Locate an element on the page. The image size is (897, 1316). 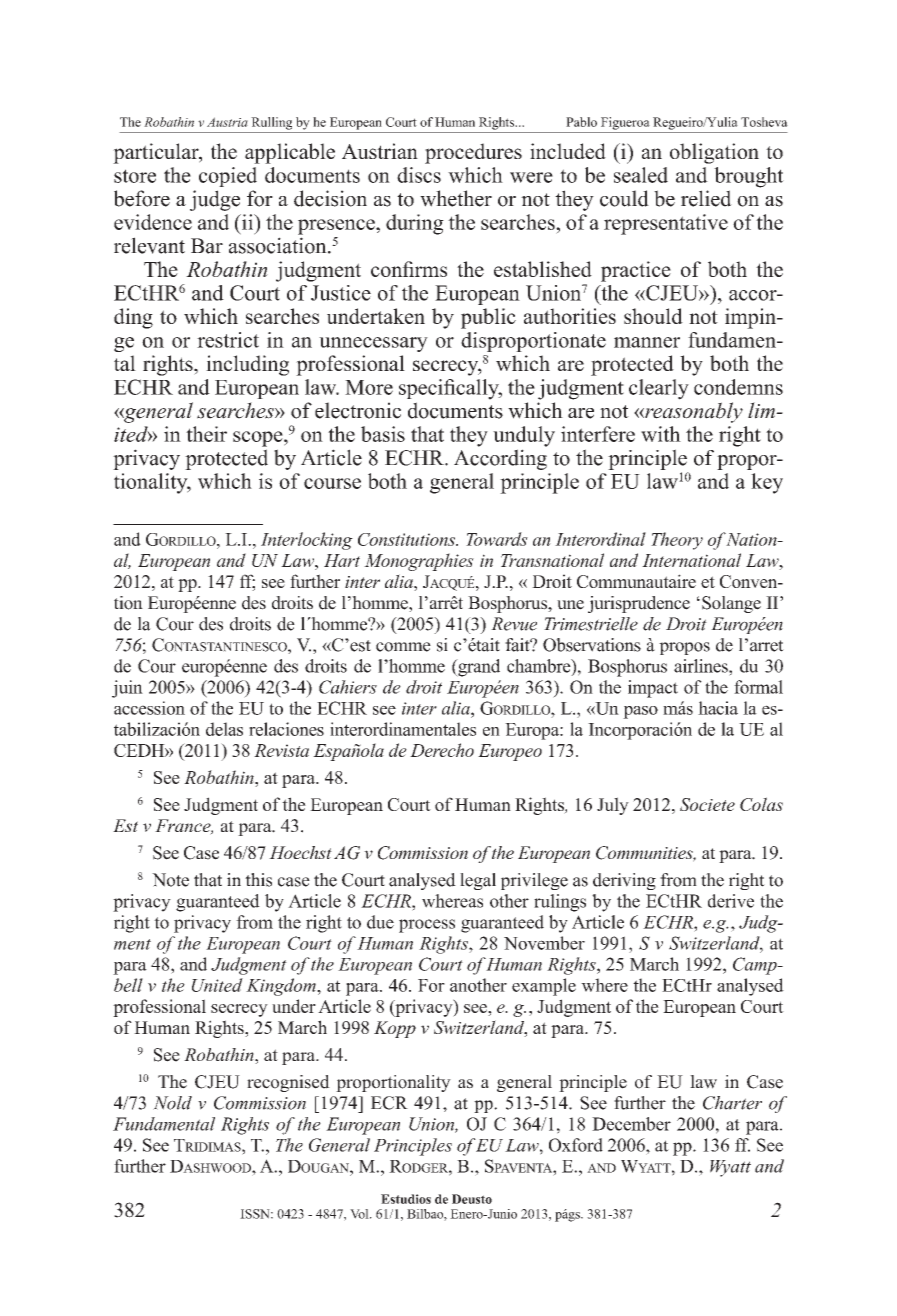
their is located at coordinates (206, 434).
